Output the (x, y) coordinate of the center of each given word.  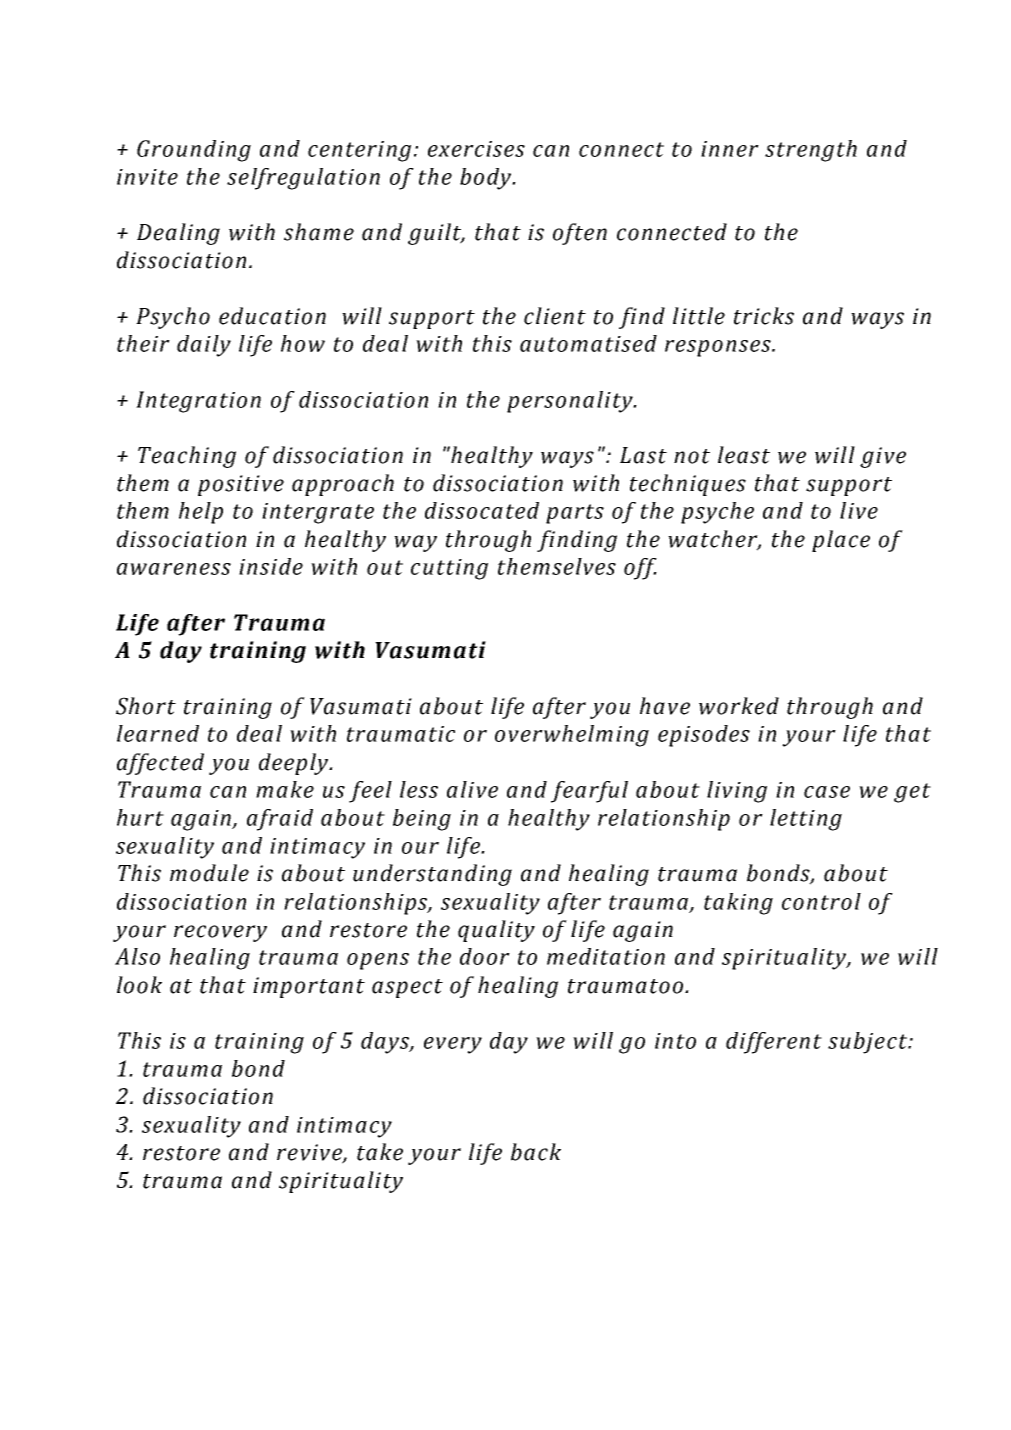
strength (811, 151)
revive (310, 1153)
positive (241, 485)
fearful (589, 792)
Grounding (194, 151)
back (536, 1152)
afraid (280, 820)
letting (806, 820)
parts (575, 514)
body (487, 179)
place (841, 541)
